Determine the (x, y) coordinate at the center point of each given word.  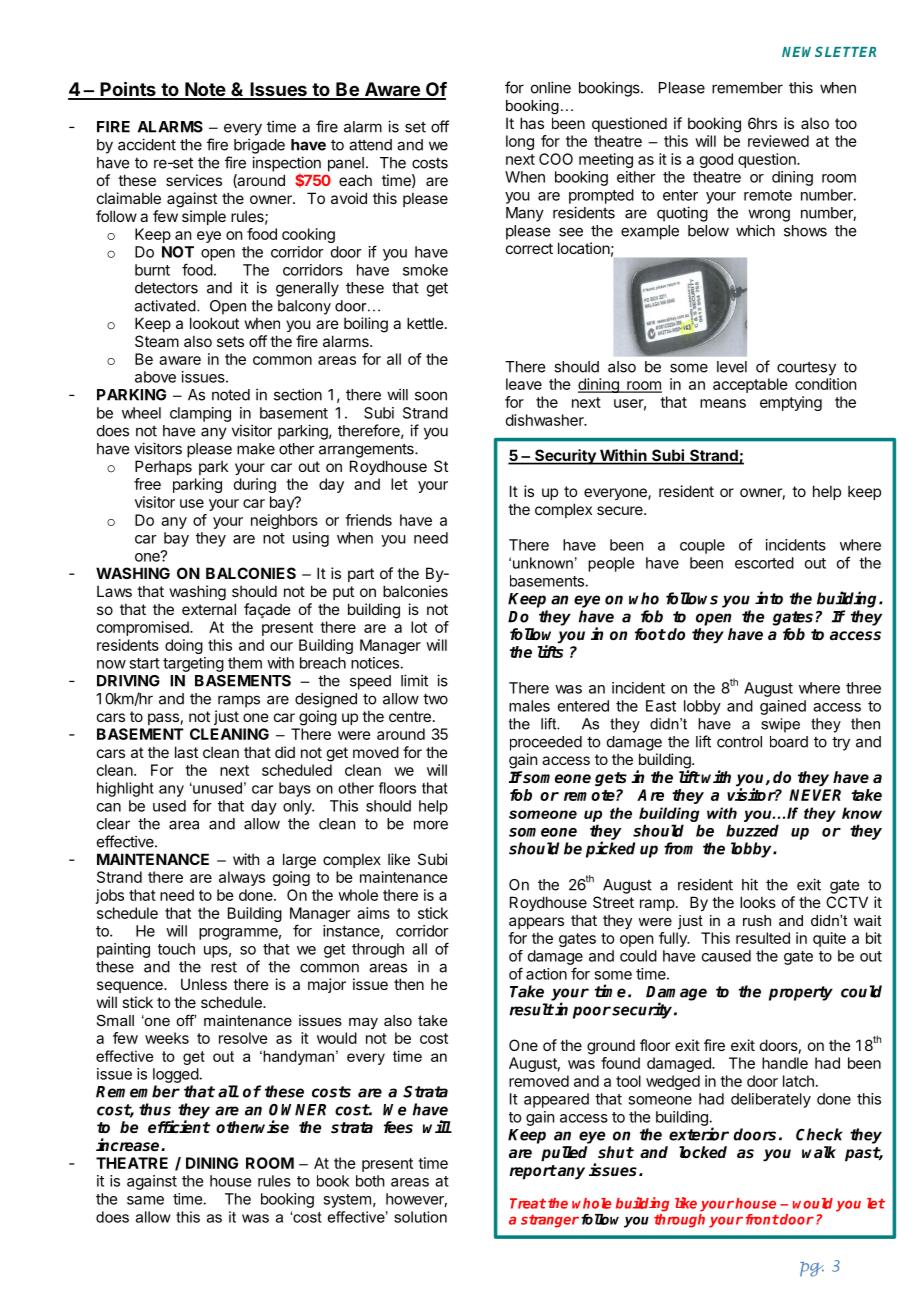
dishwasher (546, 420)
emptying (791, 403)
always (242, 878)
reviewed (778, 141)
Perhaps (163, 467)
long (520, 142)
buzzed (752, 830)
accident (147, 144)
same (145, 1200)
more (431, 825)
